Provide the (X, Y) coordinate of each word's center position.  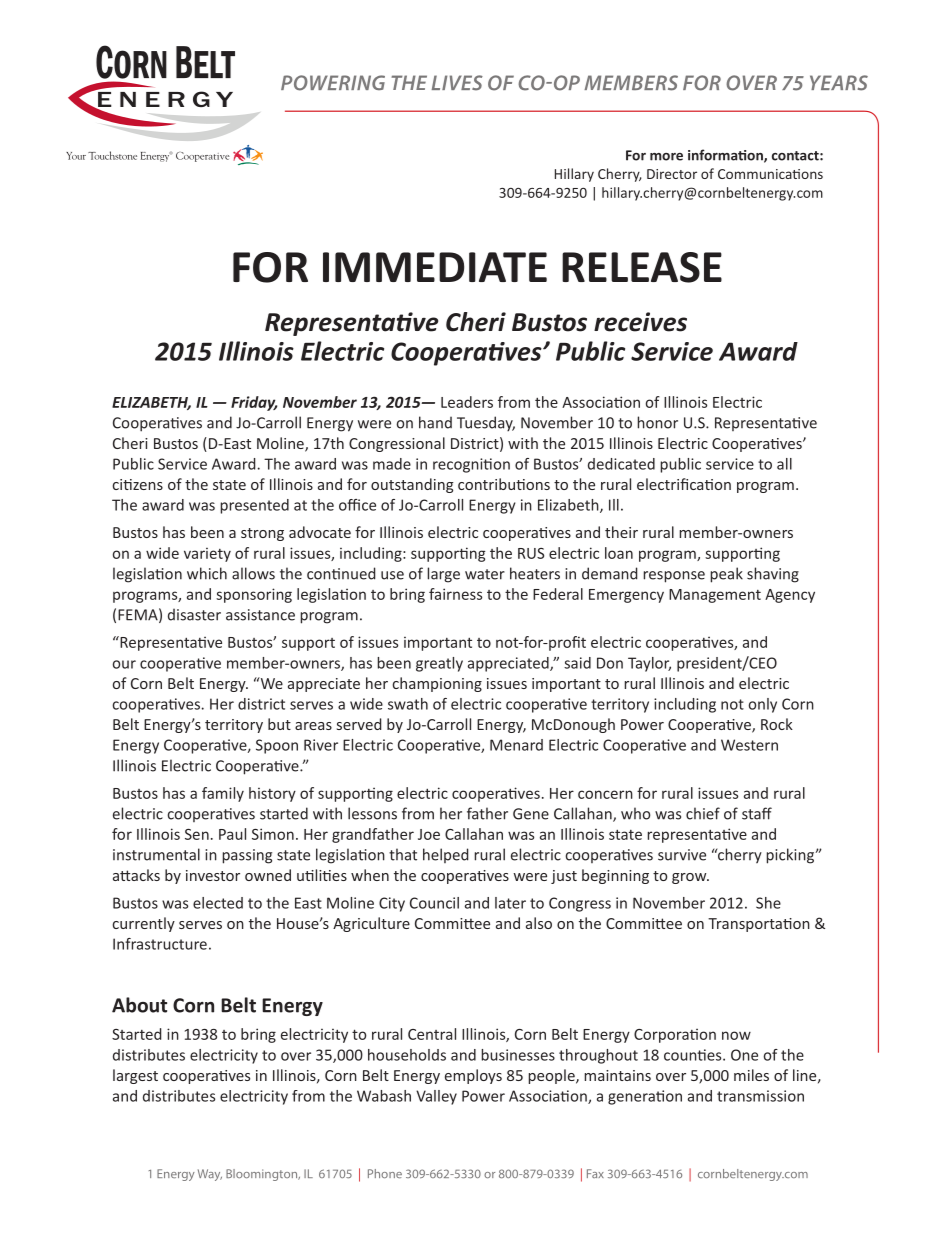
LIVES (457, 83)
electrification (684, 484)
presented (254, 506)
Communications (770, 174)
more (666, 157)
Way (210, 1175)
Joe (429, 834)
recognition (471, 465)
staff (757, 813)
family (223, 794)
